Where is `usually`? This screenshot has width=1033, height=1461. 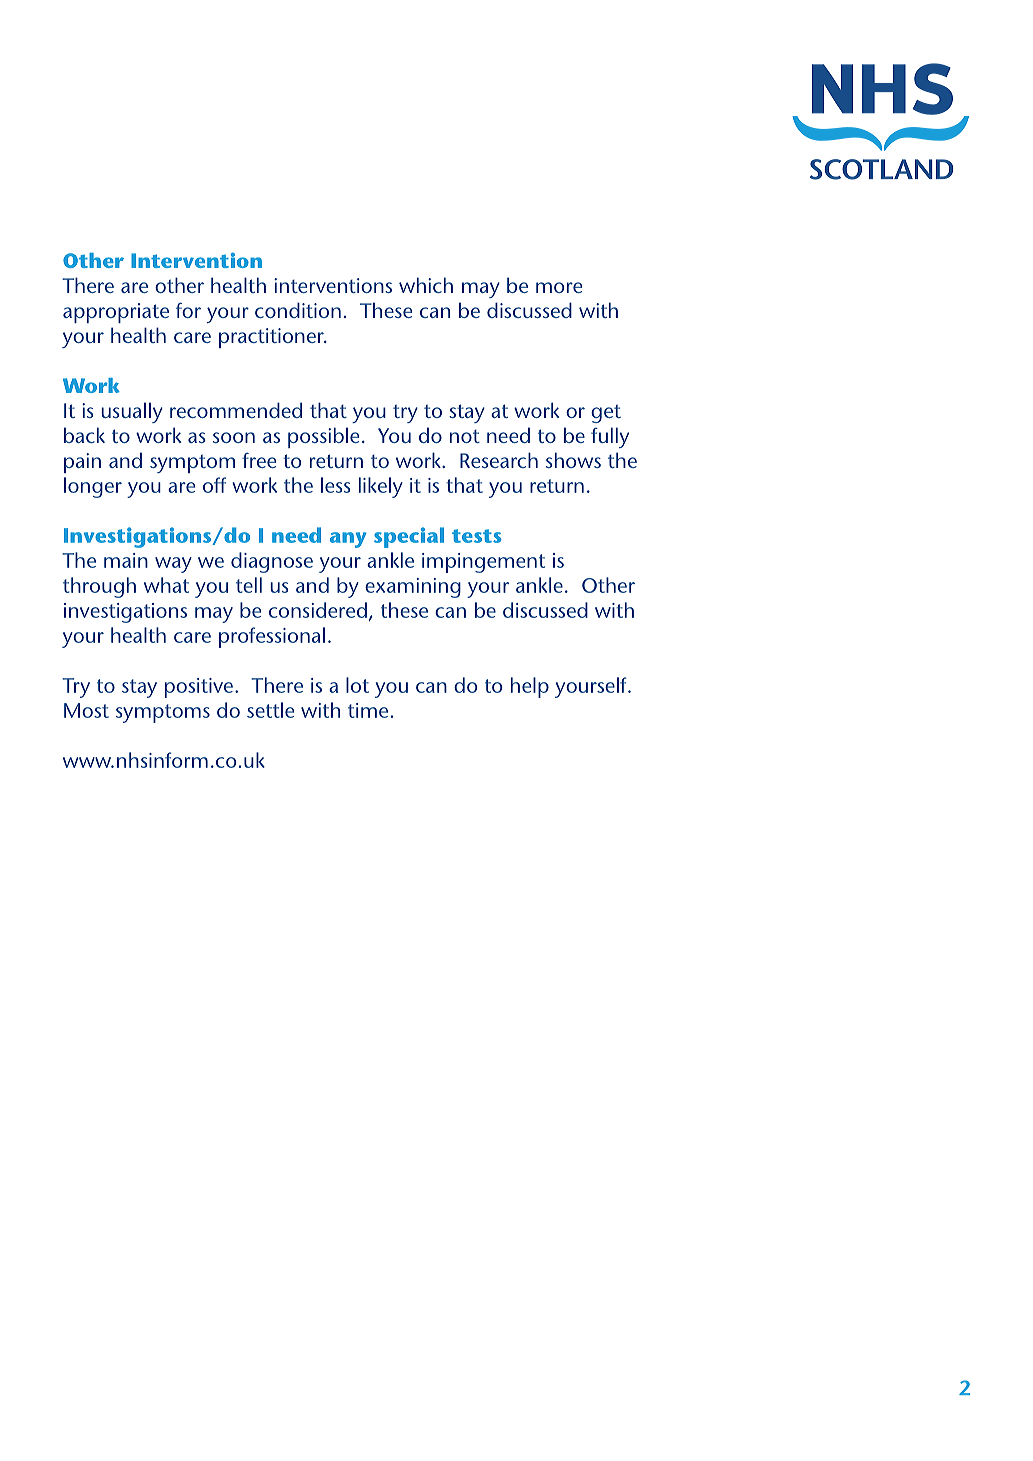
usually is located at coordinates (132, 412).
